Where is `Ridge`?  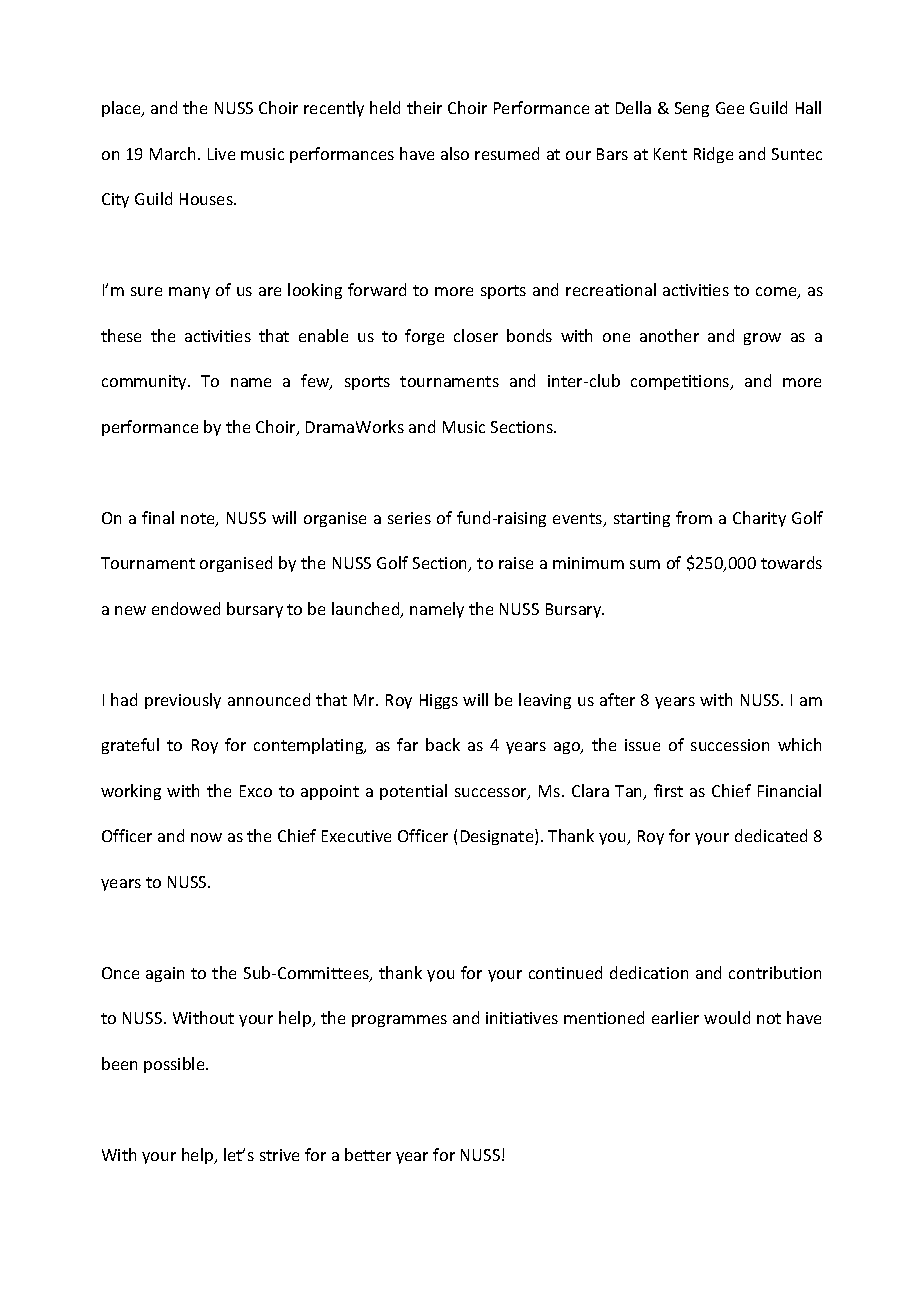
Ridge is located at coordinates (713, 155).
